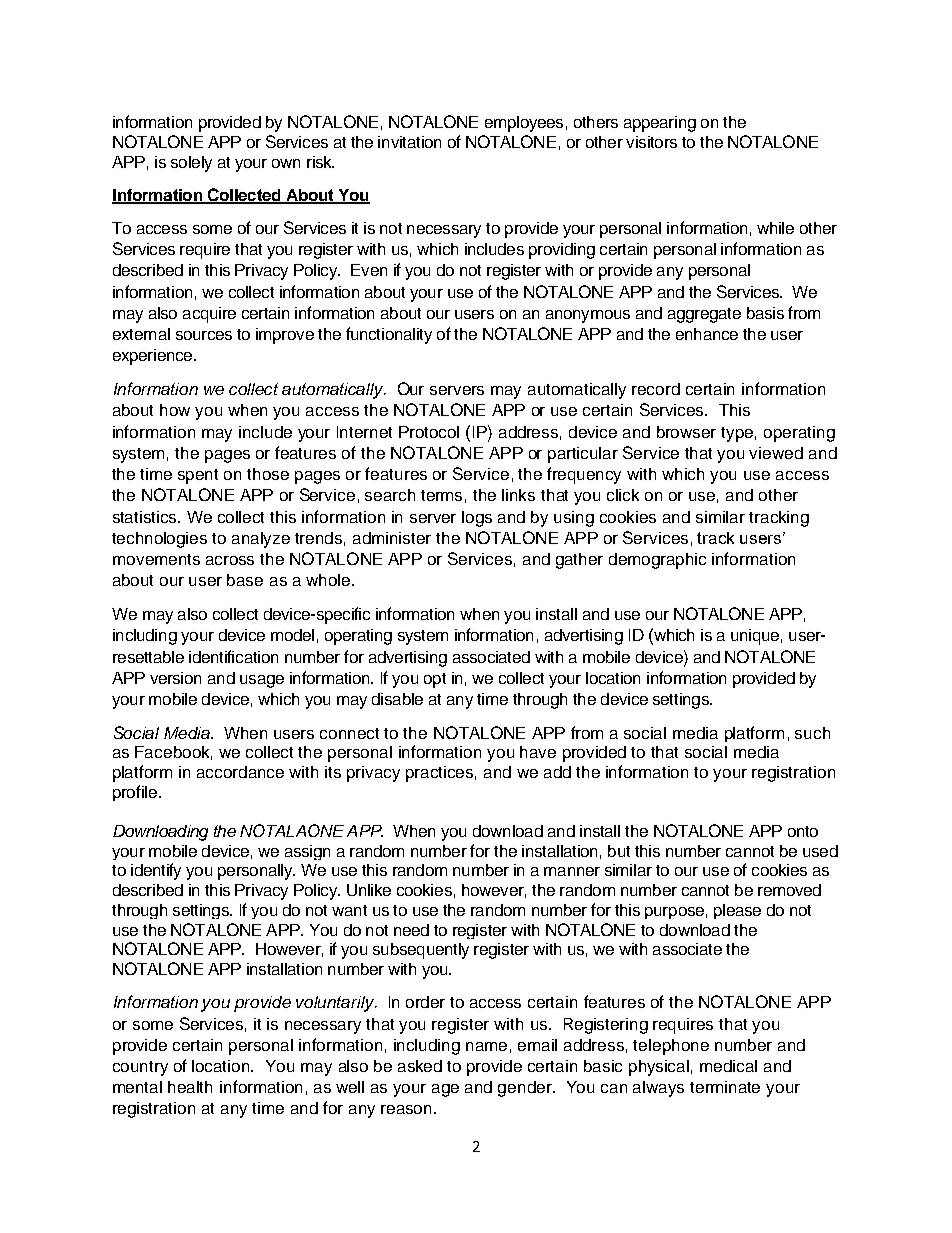 The image size is (952, 1233). I want to click on viewed, so click(776, 453).
